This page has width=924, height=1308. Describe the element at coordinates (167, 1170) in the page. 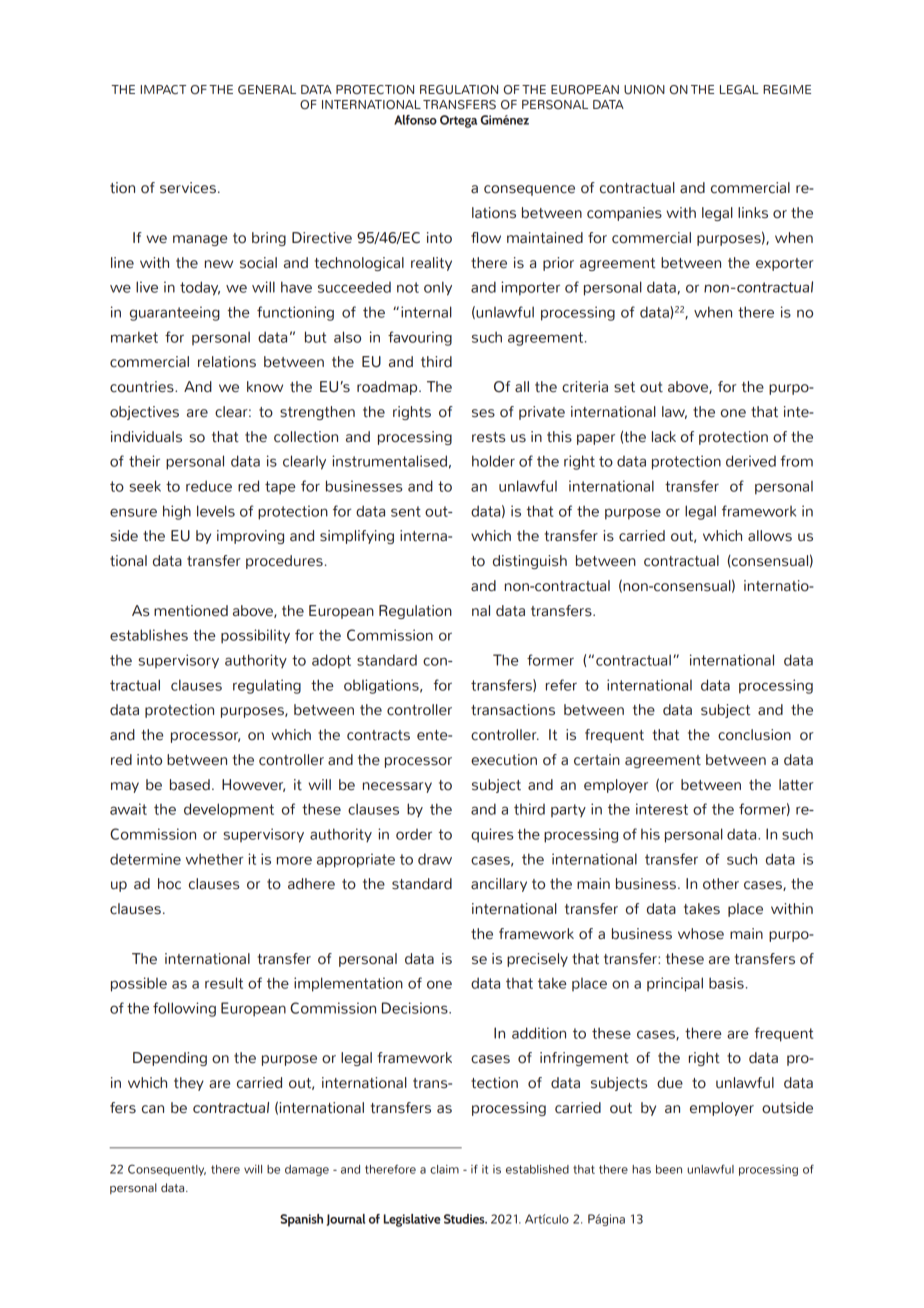

I see `Consequently` at that location.
